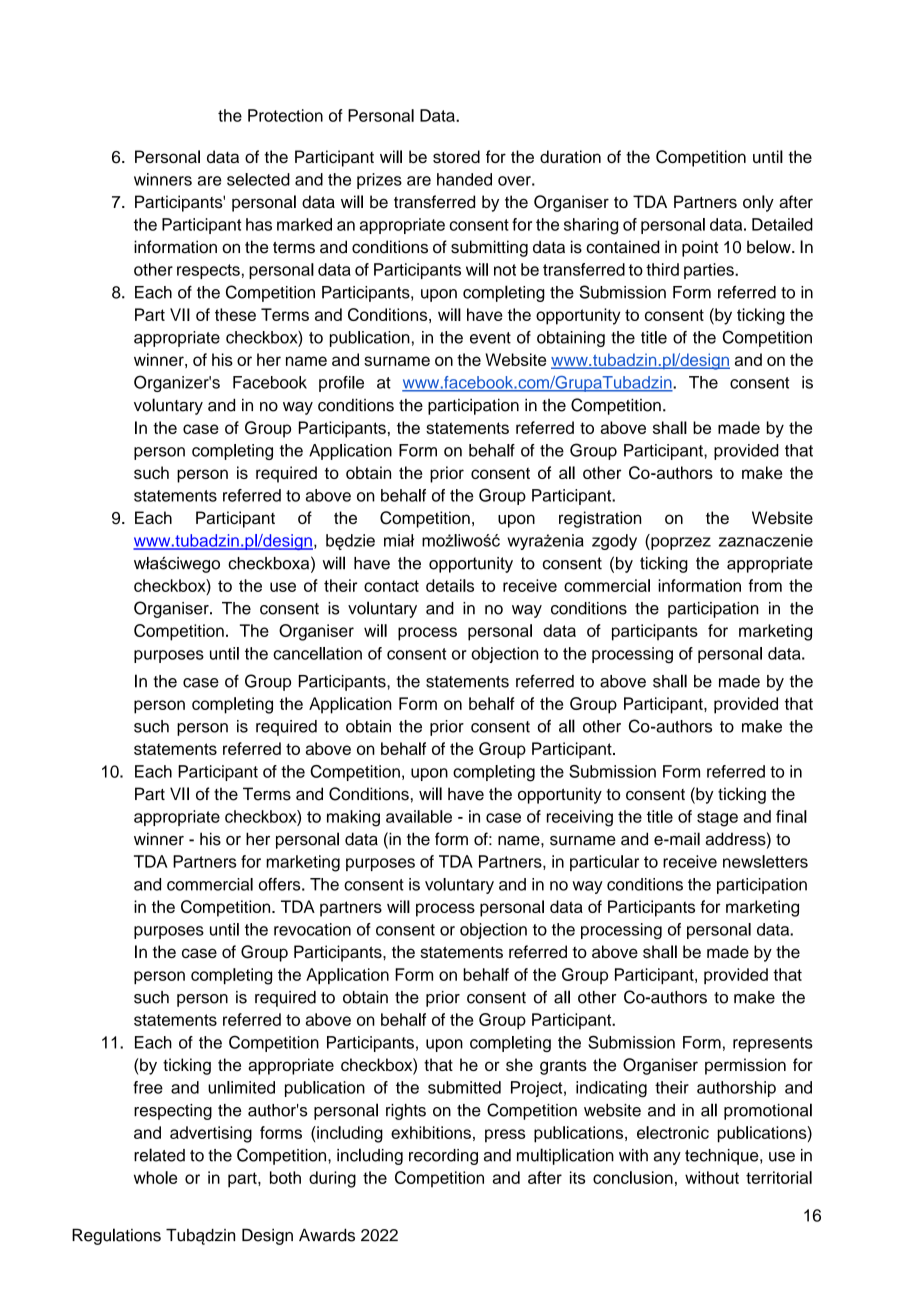 The image size is (924, 1307). Describe the element at coordinates (450, 585) in the screenshot. I see `details` at that location.
